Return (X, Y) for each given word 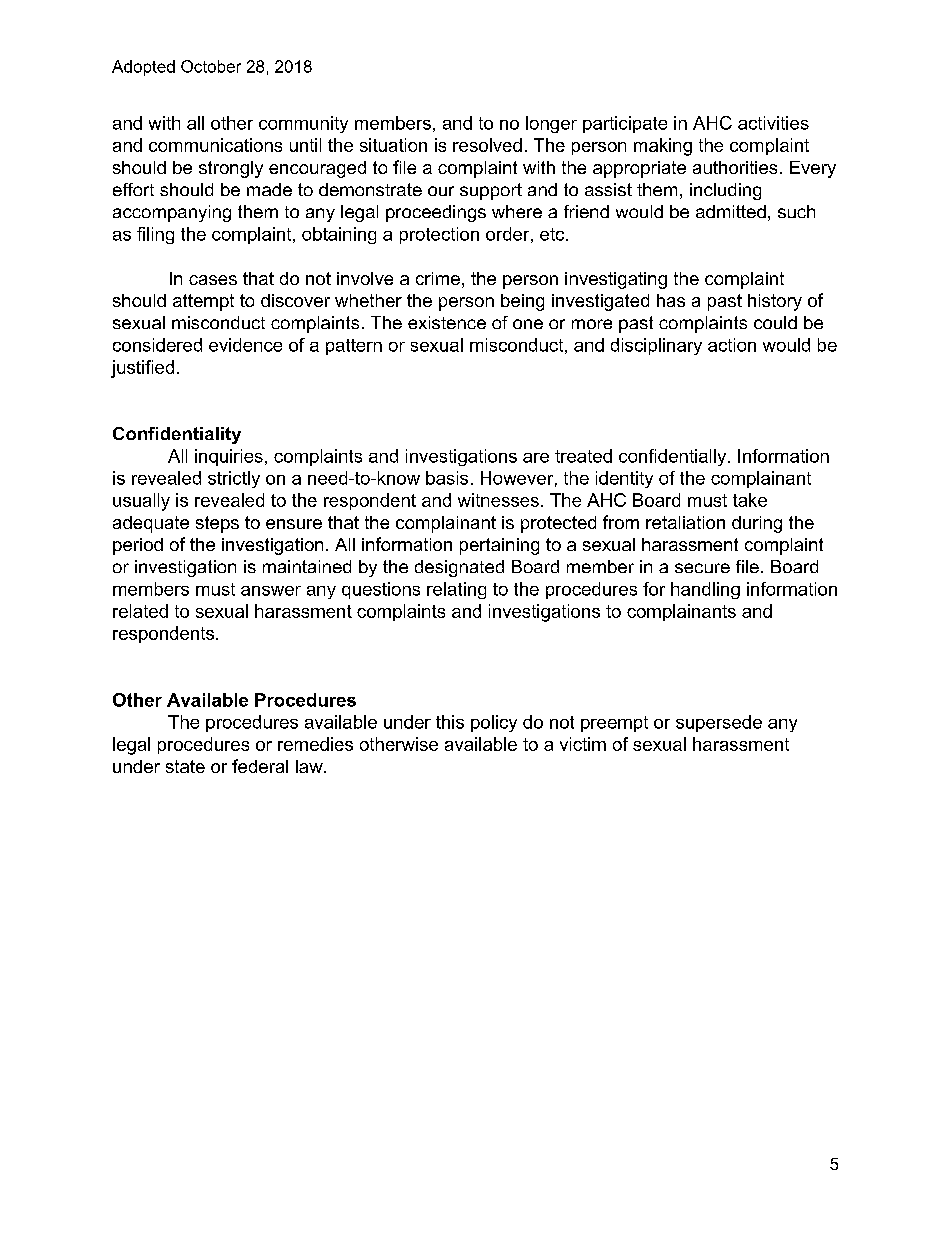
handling (705, 590)
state (185, 766)
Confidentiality (177, 435)
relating (456, 590)
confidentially (672, 457)
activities (773, 123)
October (211, 66)
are (536, 458)
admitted (731, 211)
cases (213, 280)
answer (271, 591)
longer (551, 124)
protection (439, 235)
